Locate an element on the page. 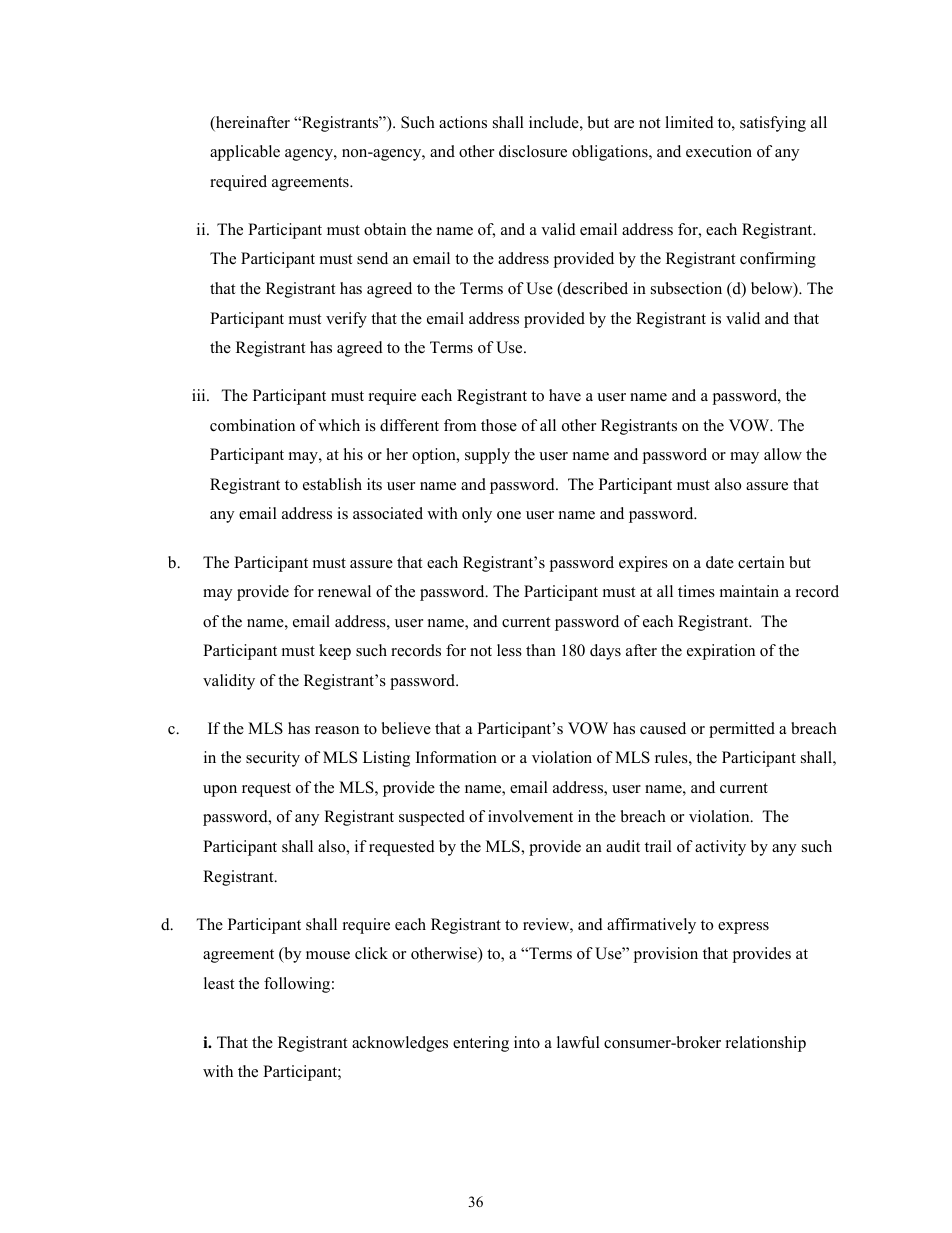  least is located at coordinates (219, 983).
